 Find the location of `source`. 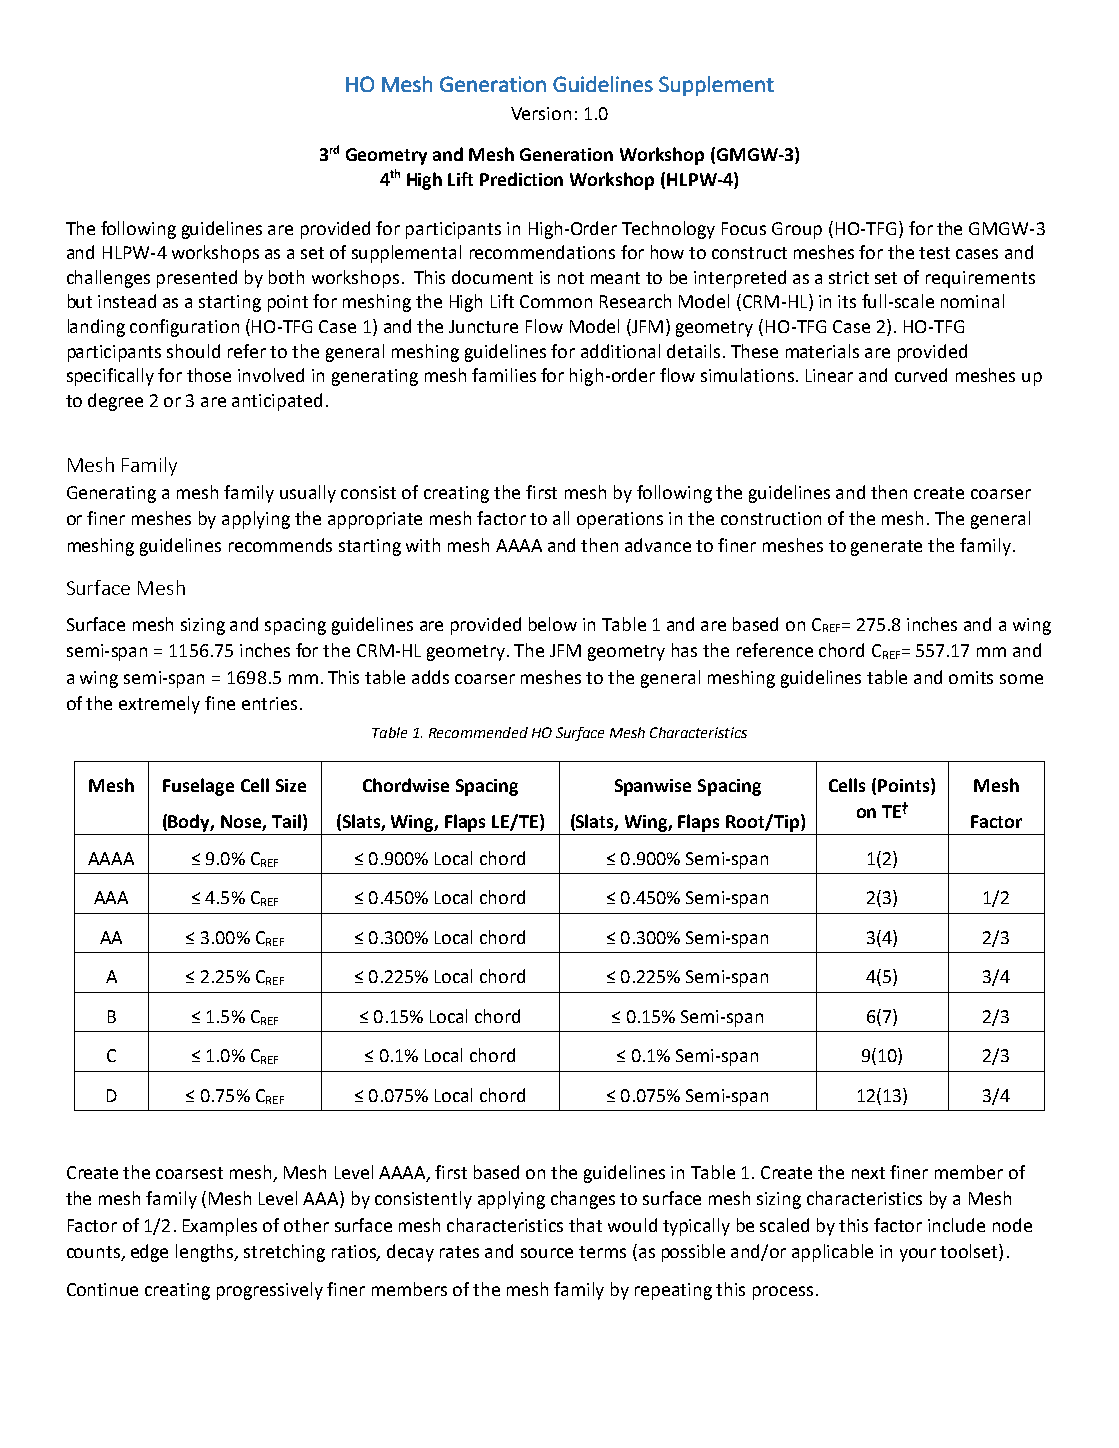

source is located at coordinates (547, 1253).
